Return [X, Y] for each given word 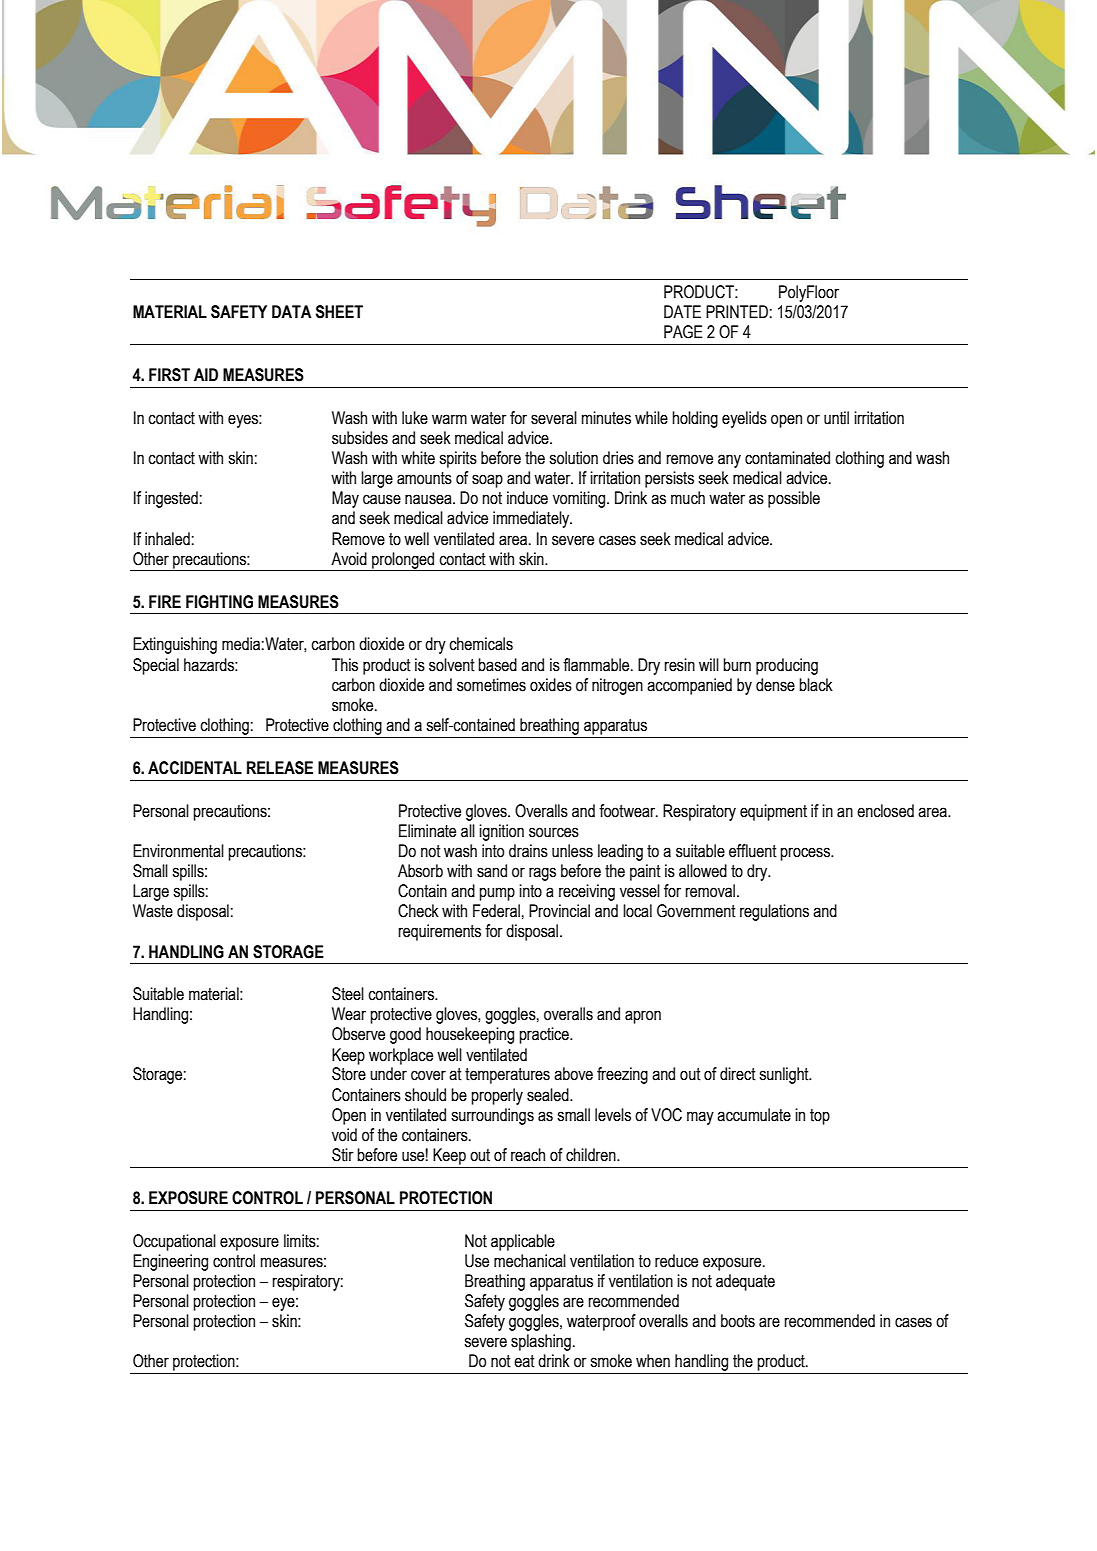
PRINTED [737, 311]
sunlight [785, 1075]
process [806, 854]
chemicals [481, 644]
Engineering [170, 1262]
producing [787, 666]
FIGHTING [219, 602]
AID [206, 374]
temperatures [507, 1076]
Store [349, 1074]
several [554, 418]
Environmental [178, 851]
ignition [501, 832]
